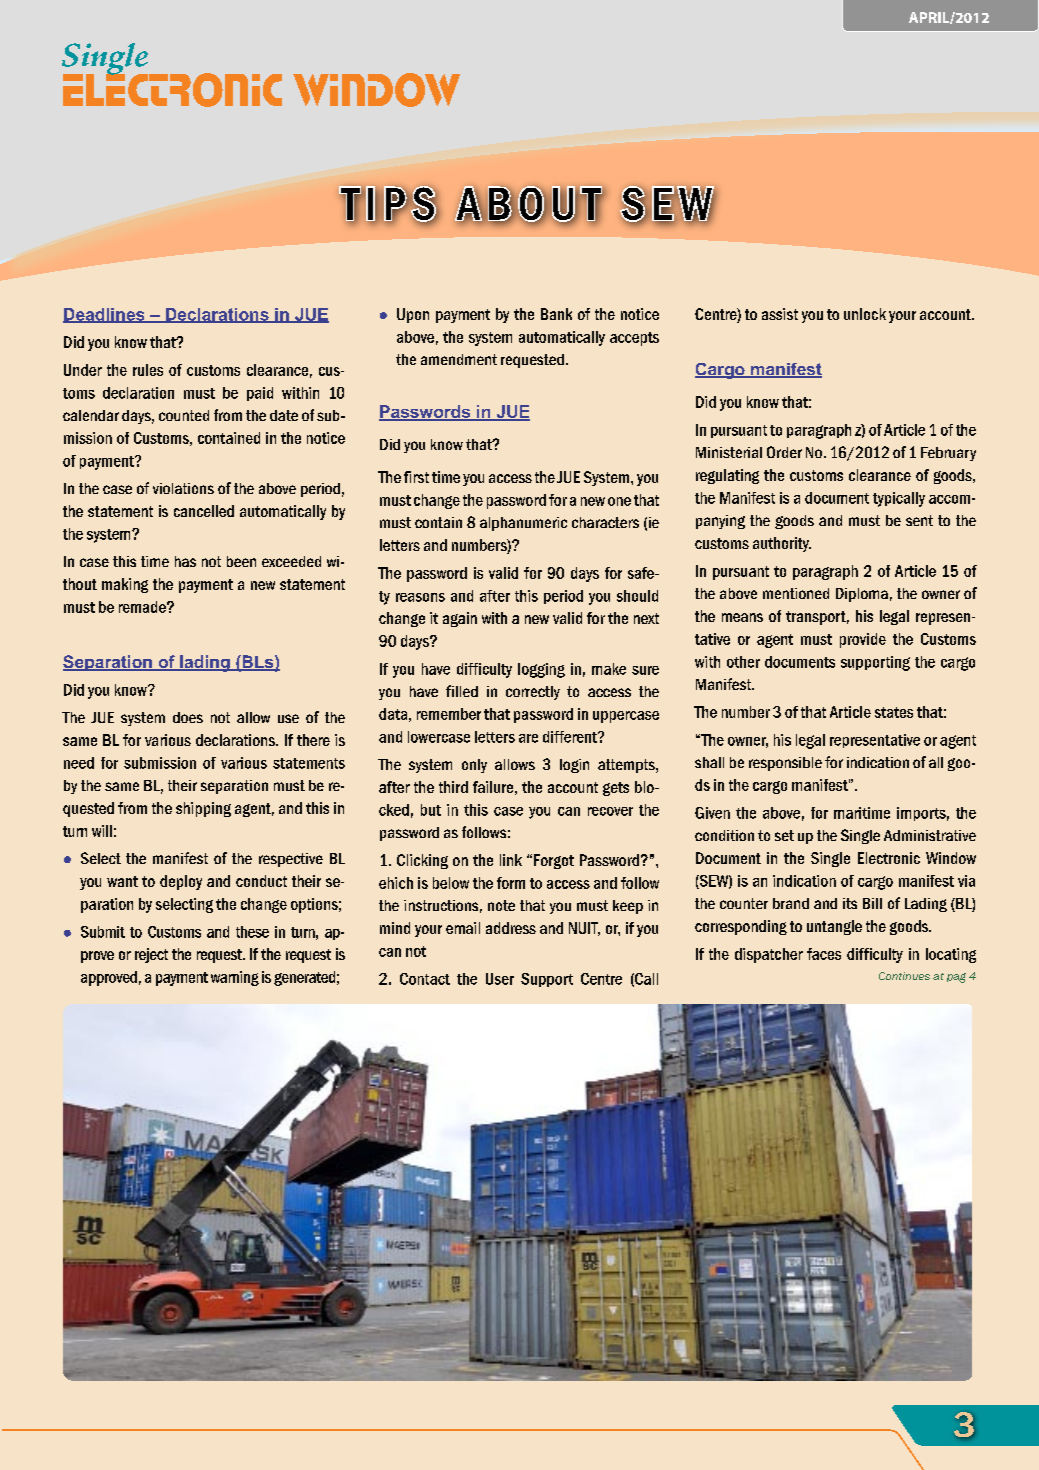 This screenshot has height=1470, width=1039. I want to click on User, so click(500, 979).
